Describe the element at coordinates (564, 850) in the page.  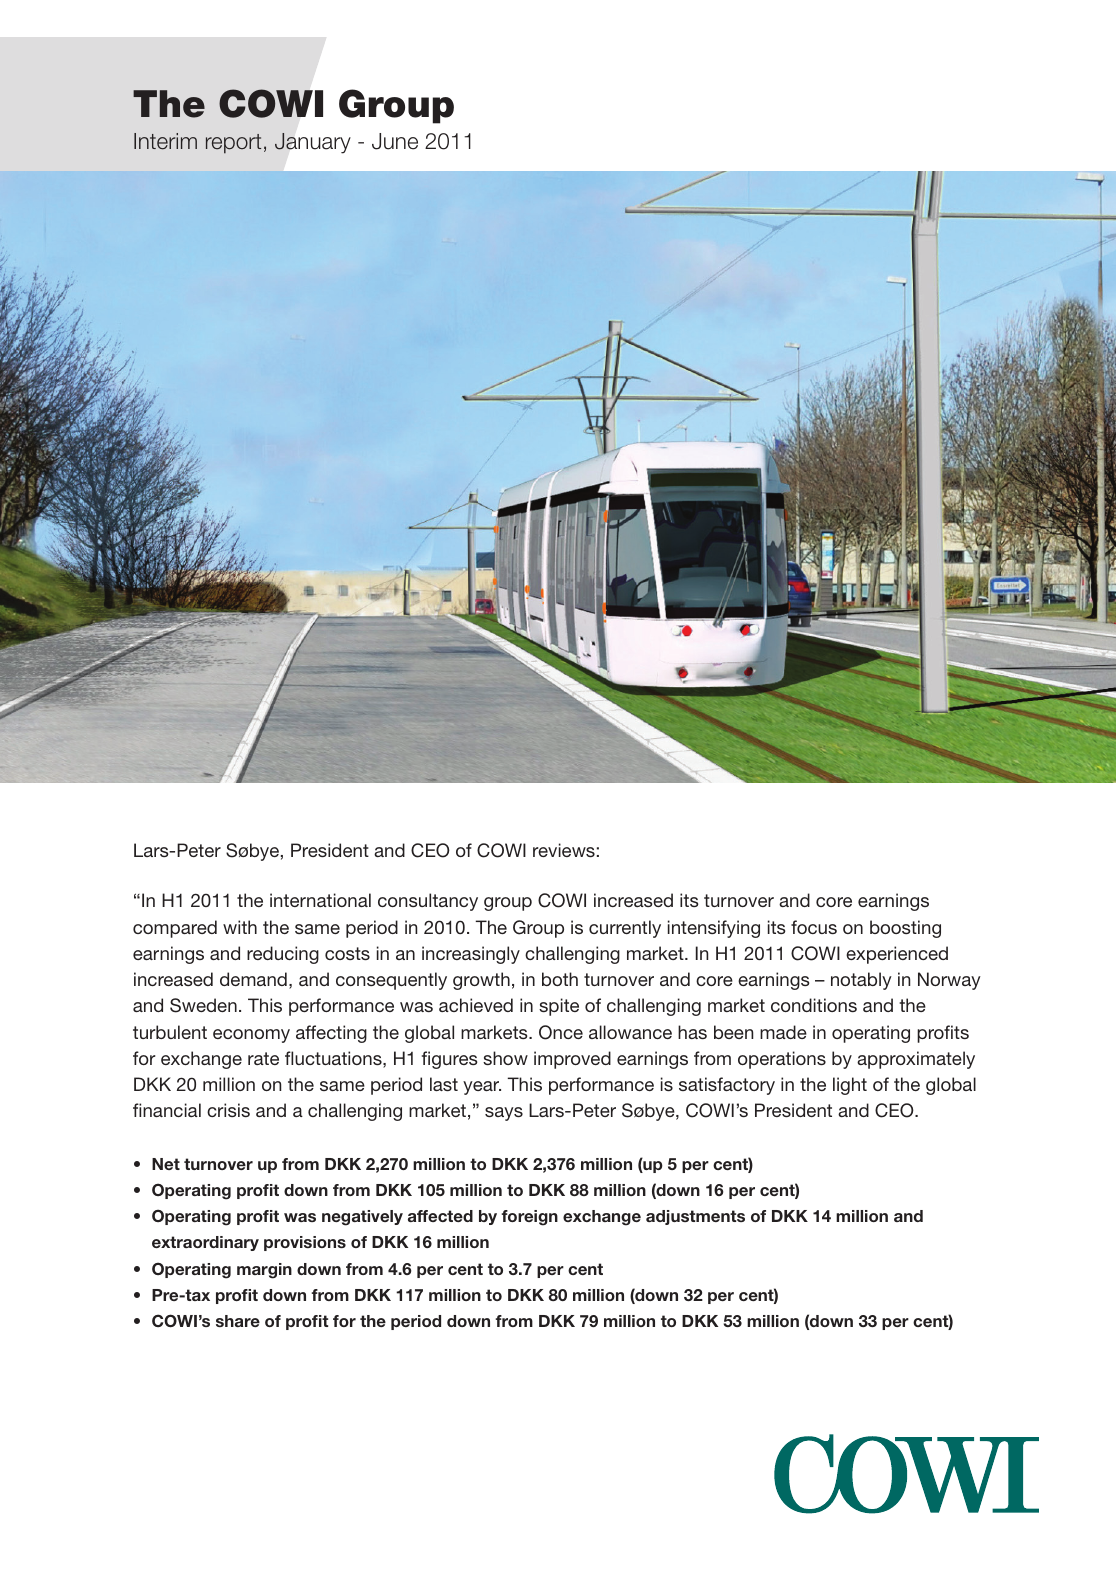
I see `reviews` at that location.
